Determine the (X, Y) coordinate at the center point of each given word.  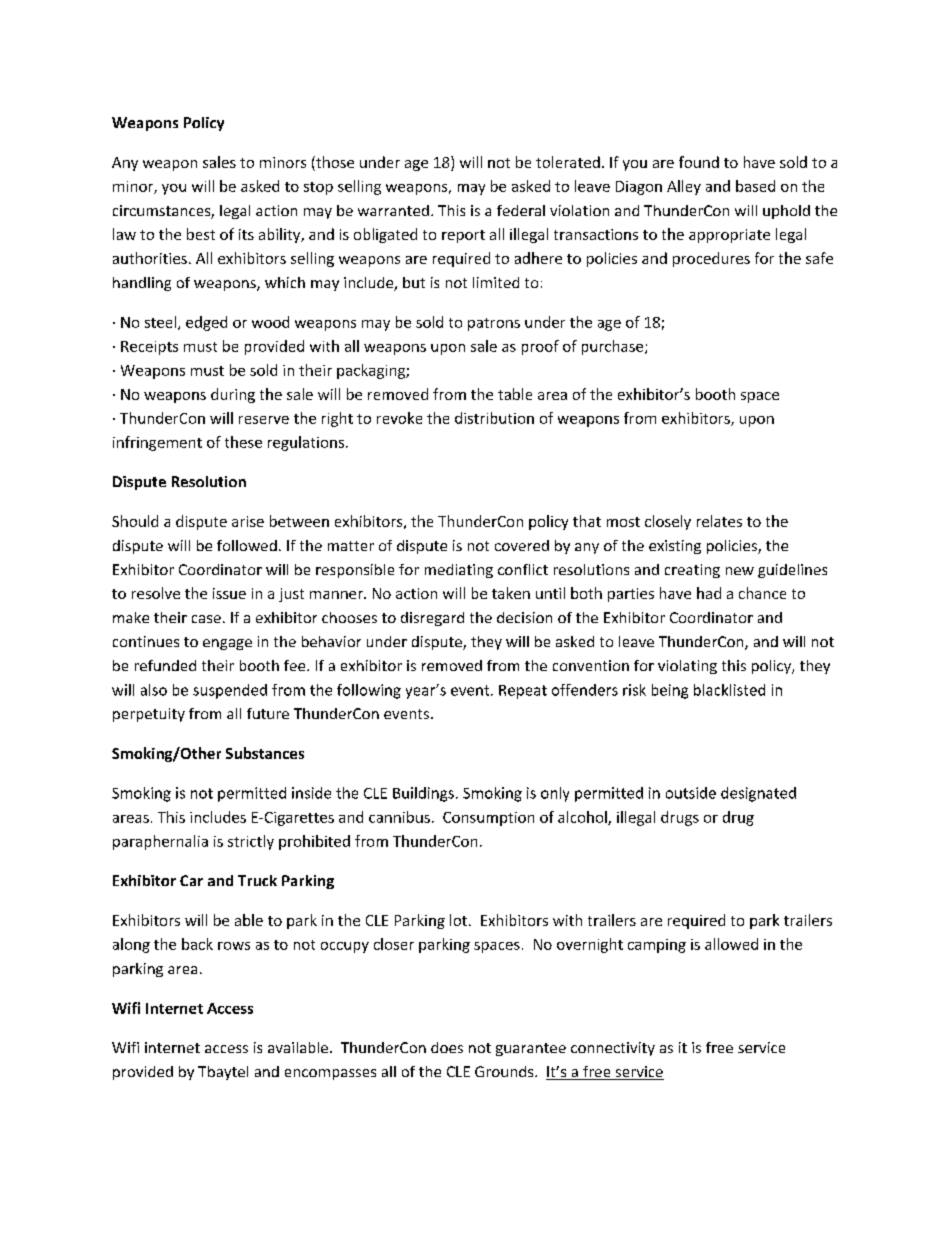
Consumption (488, 819)
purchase (614, 347)
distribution (494, 418)
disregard (432, 619)
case (206, 619)
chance (762, 593)
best (201, 234)
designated (758, 794)
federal (521, 210)
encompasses (330, 1074)
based (755, 186)
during (233, 395)
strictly (251, 842)
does (447, 1047)
